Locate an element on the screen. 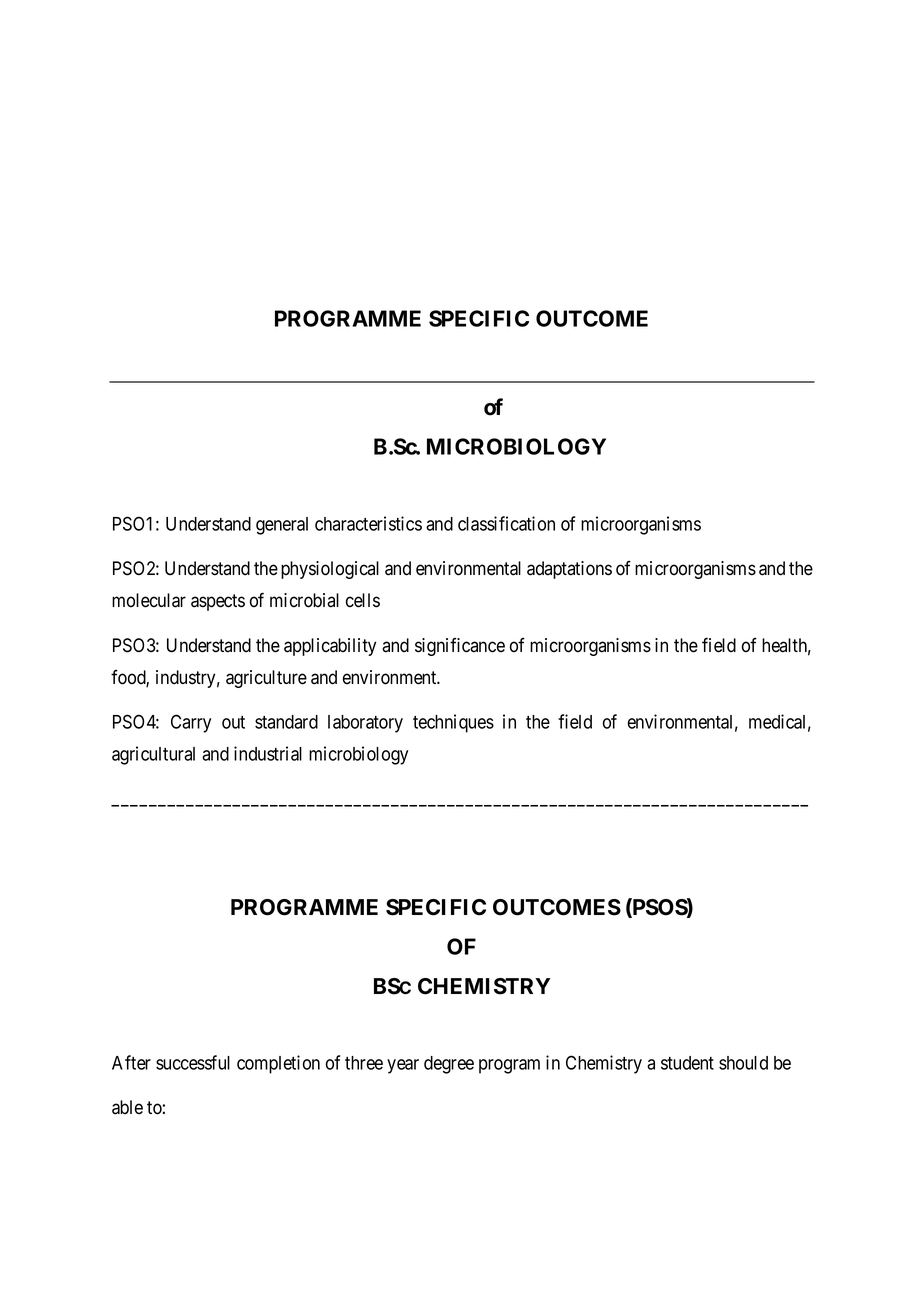 The image size is (924, 1308). laboratory is located at coordinates (365, 724).
